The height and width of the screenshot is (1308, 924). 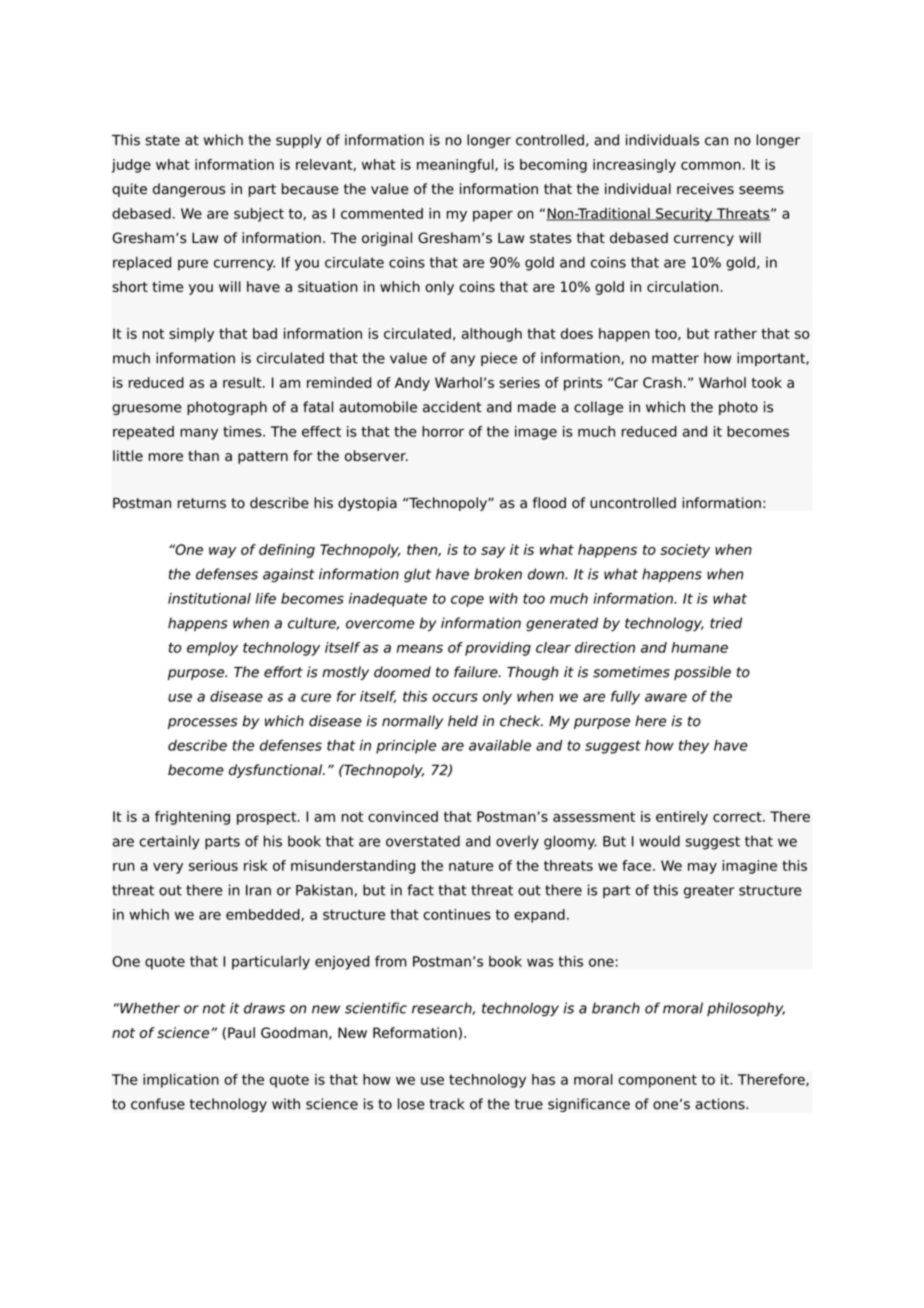 What do you see at coordinates (711, 165) in the screenshot?
I see `common` at bounding box center [711, 165].
